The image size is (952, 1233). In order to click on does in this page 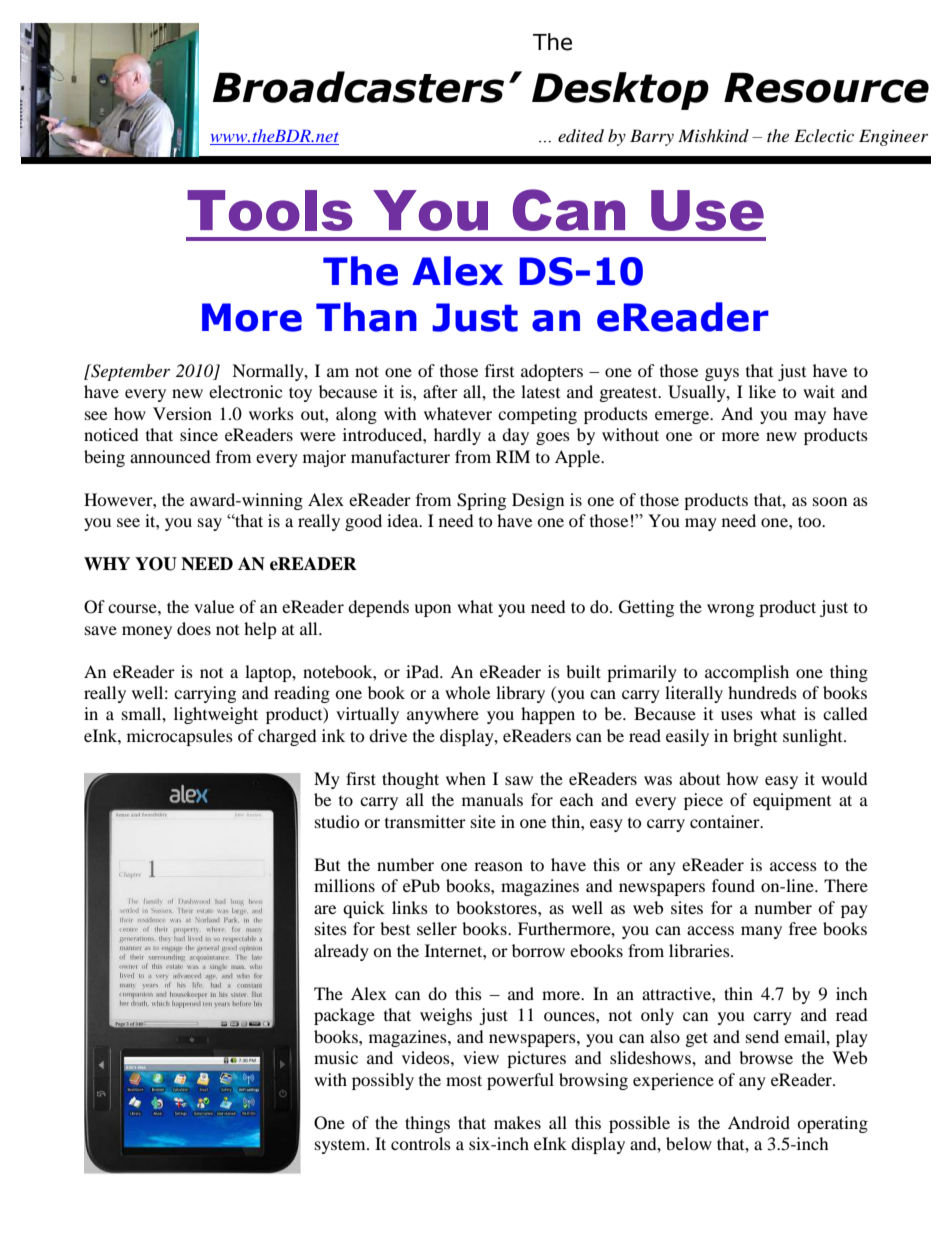, I will do `click(194, 628)`.
